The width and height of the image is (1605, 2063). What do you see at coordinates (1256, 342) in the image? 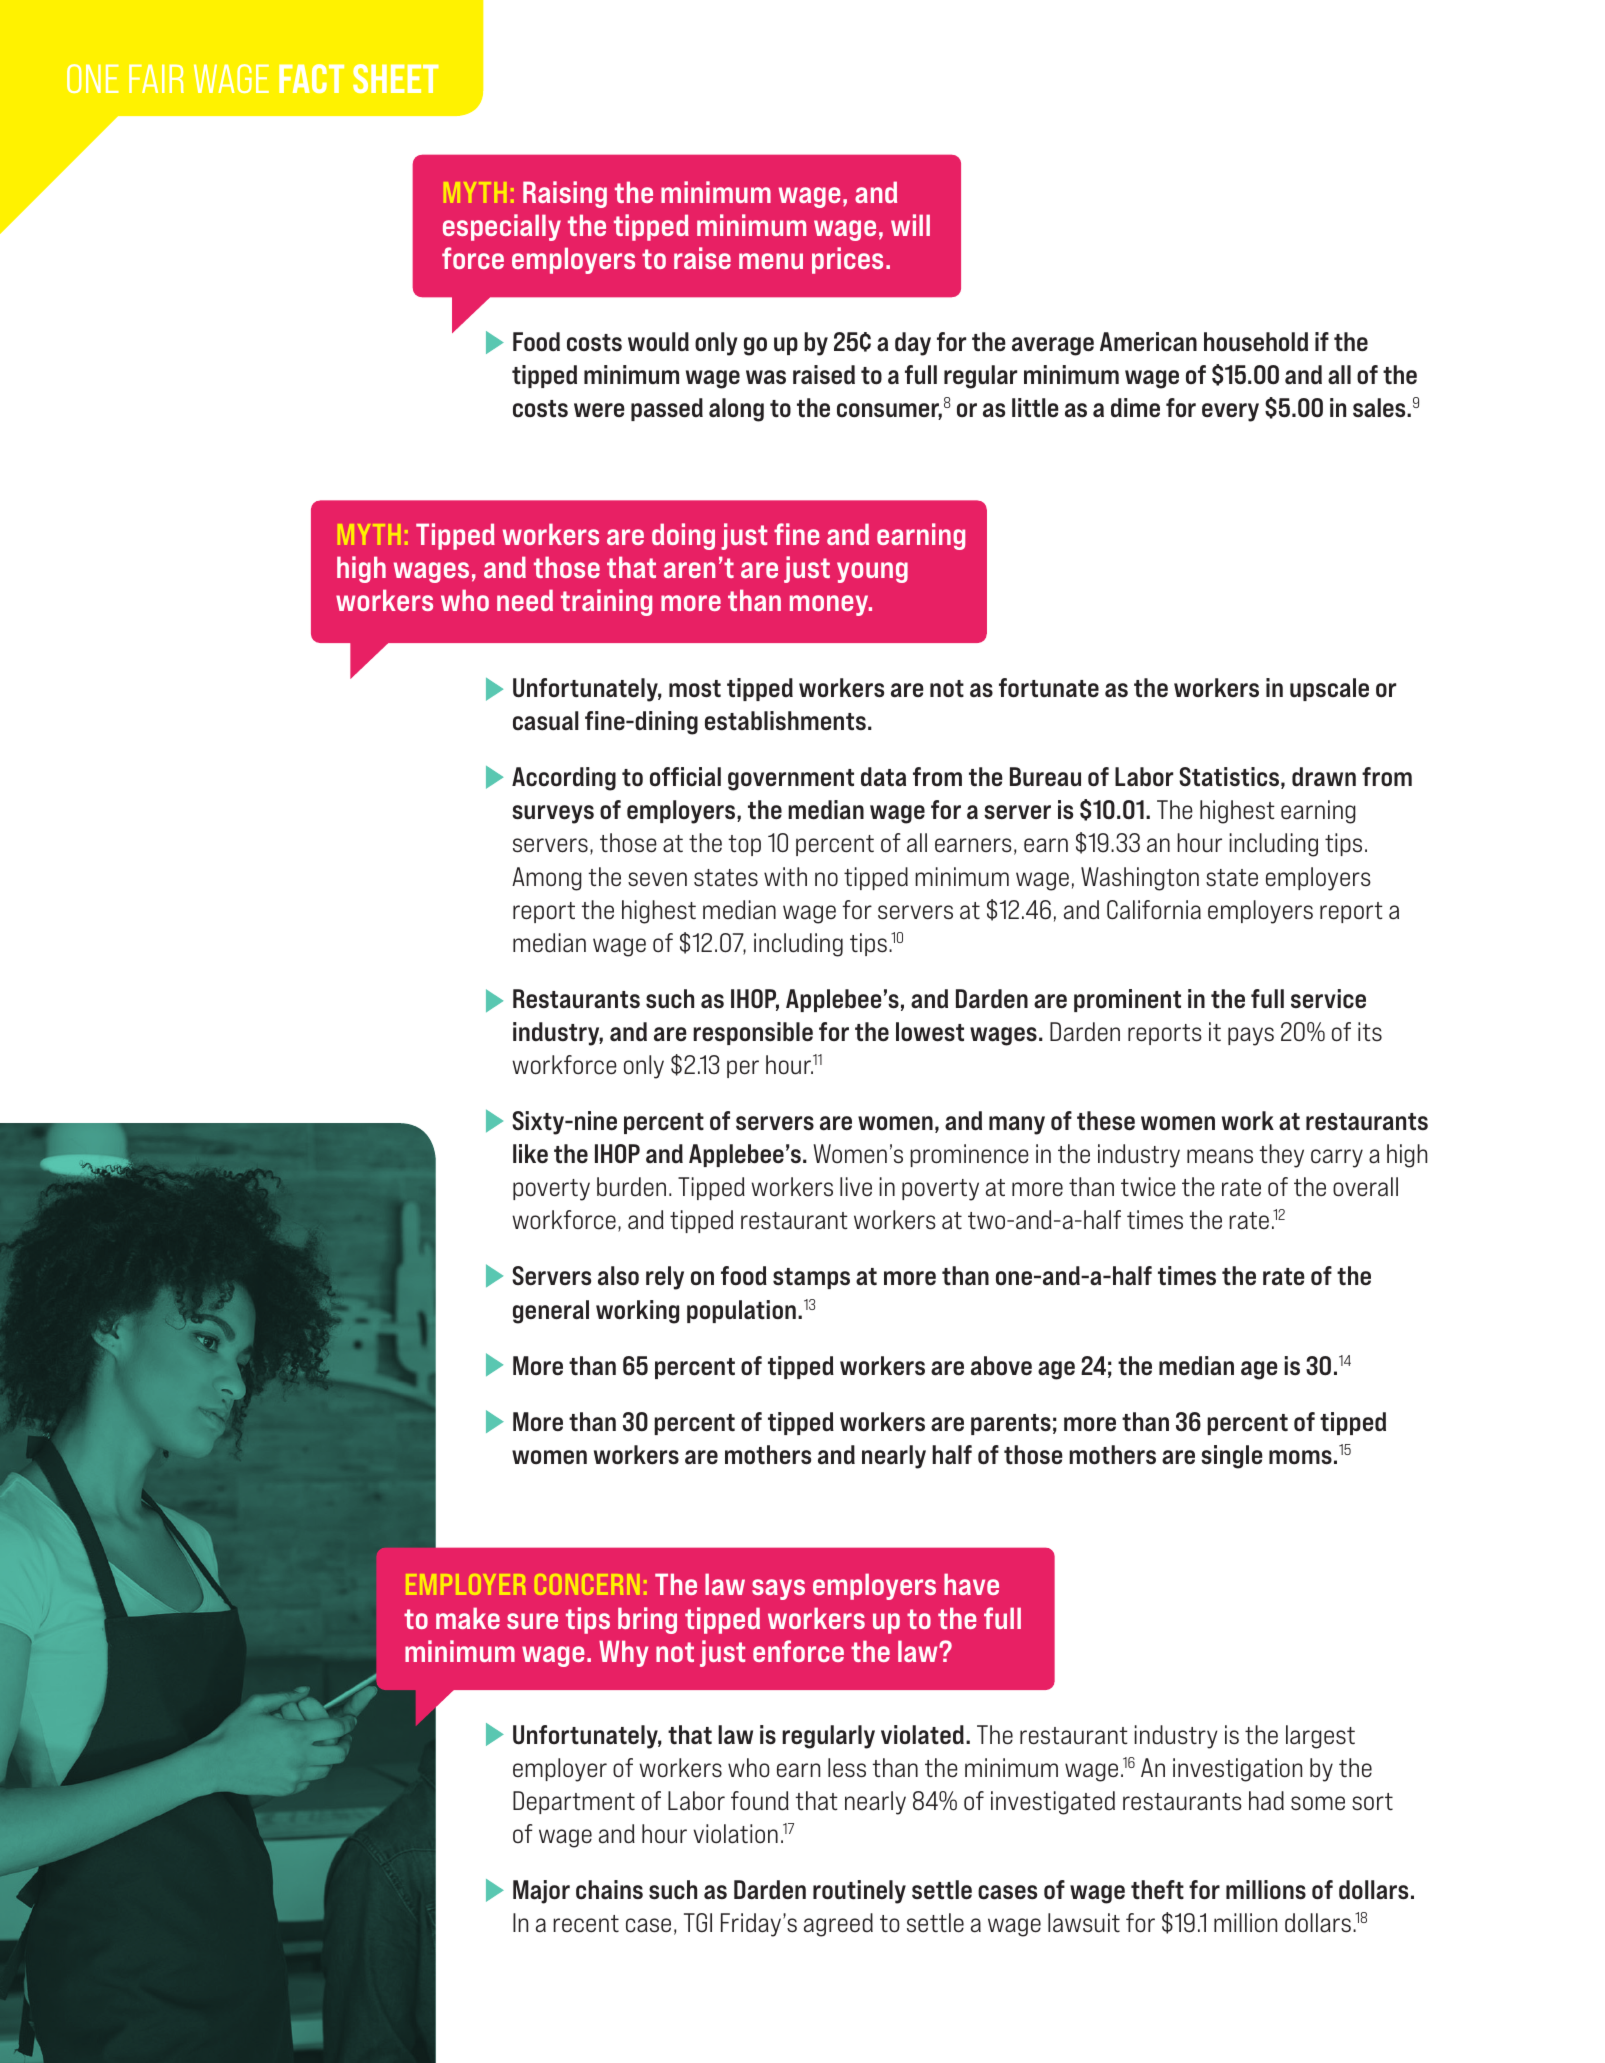
I see `household` at bounding box center [1256, 342].
